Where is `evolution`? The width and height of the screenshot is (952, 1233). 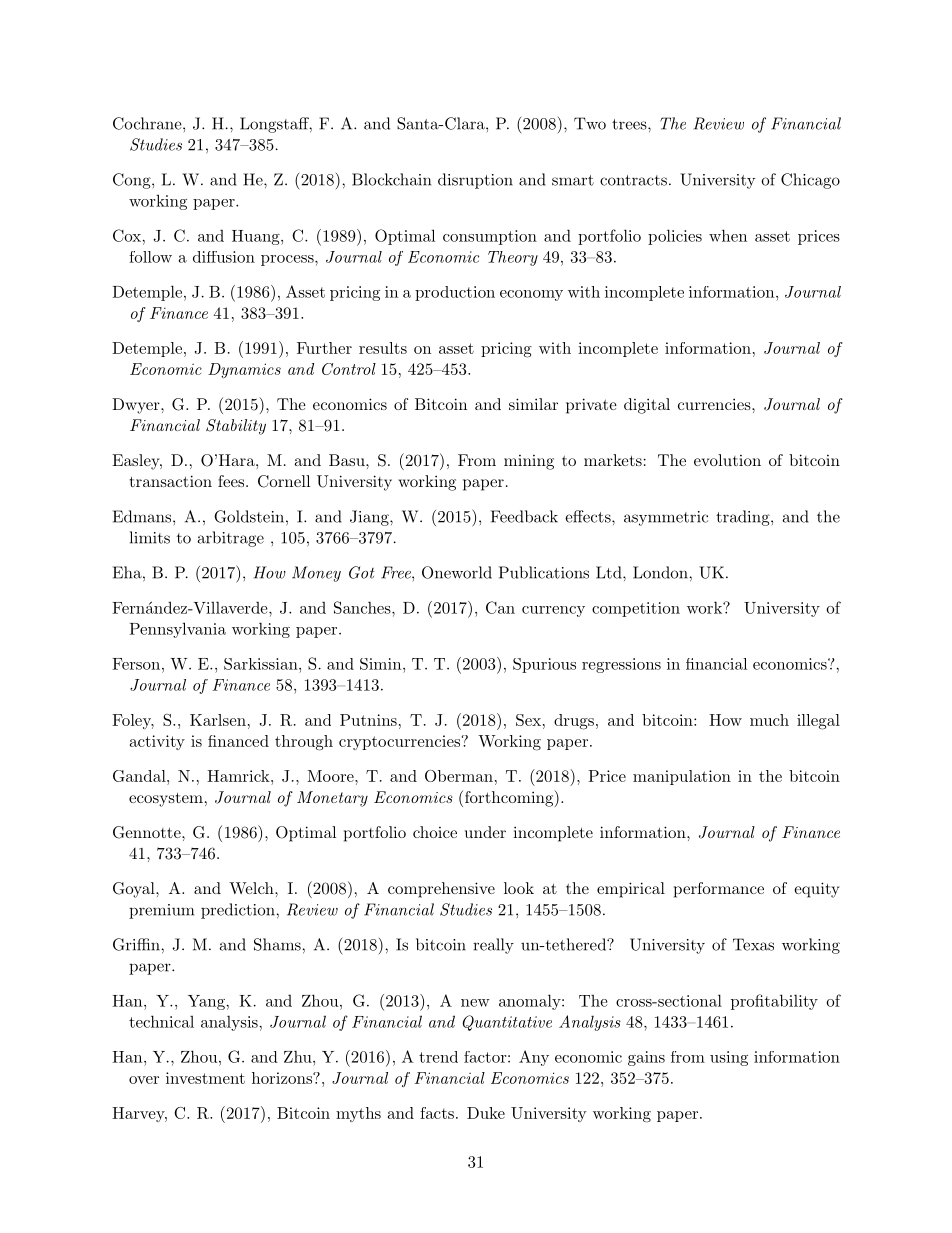
evolution is located at coordinates (727, 460).
